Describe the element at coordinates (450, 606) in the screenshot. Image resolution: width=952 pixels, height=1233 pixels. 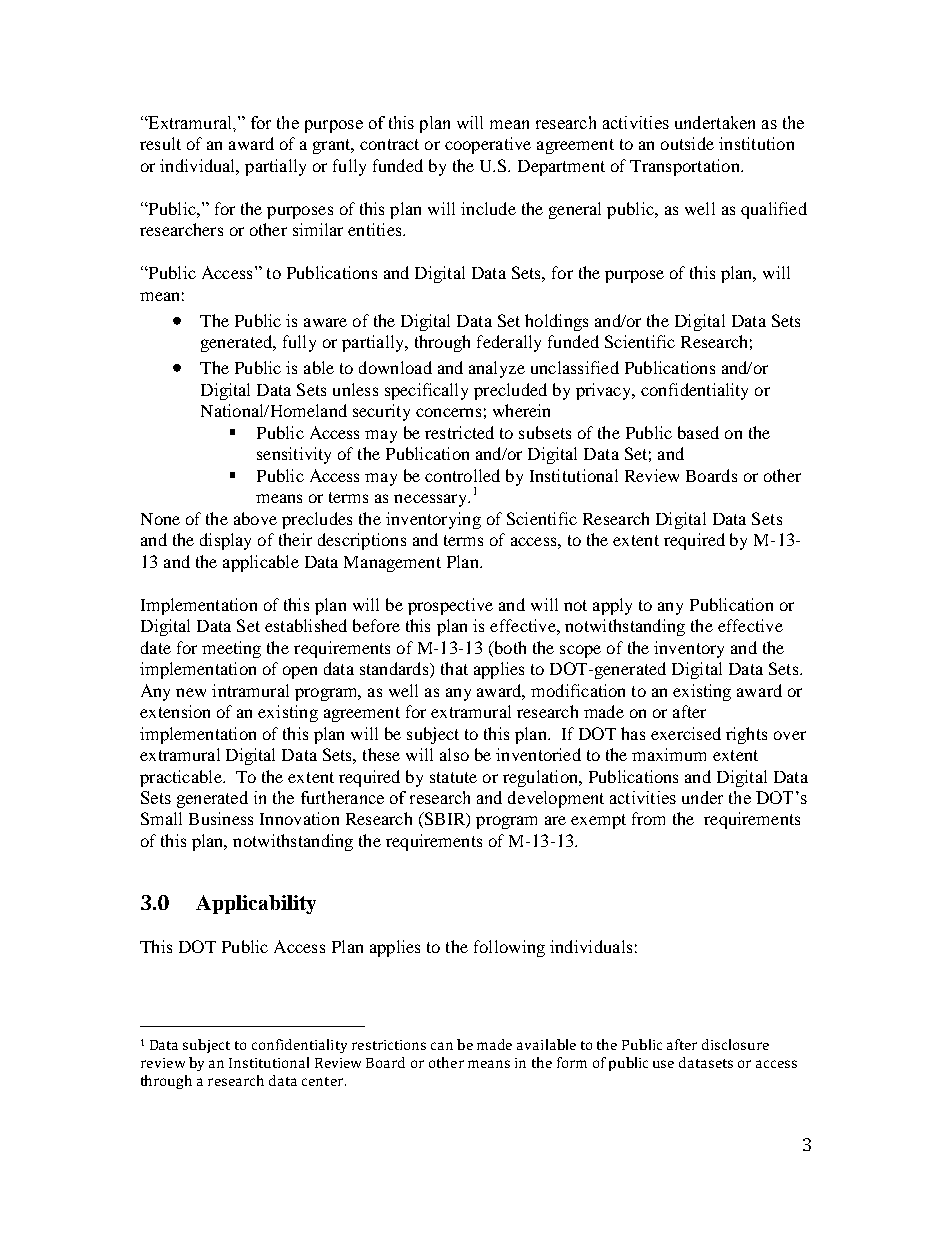
I see `prospective` at that location.
